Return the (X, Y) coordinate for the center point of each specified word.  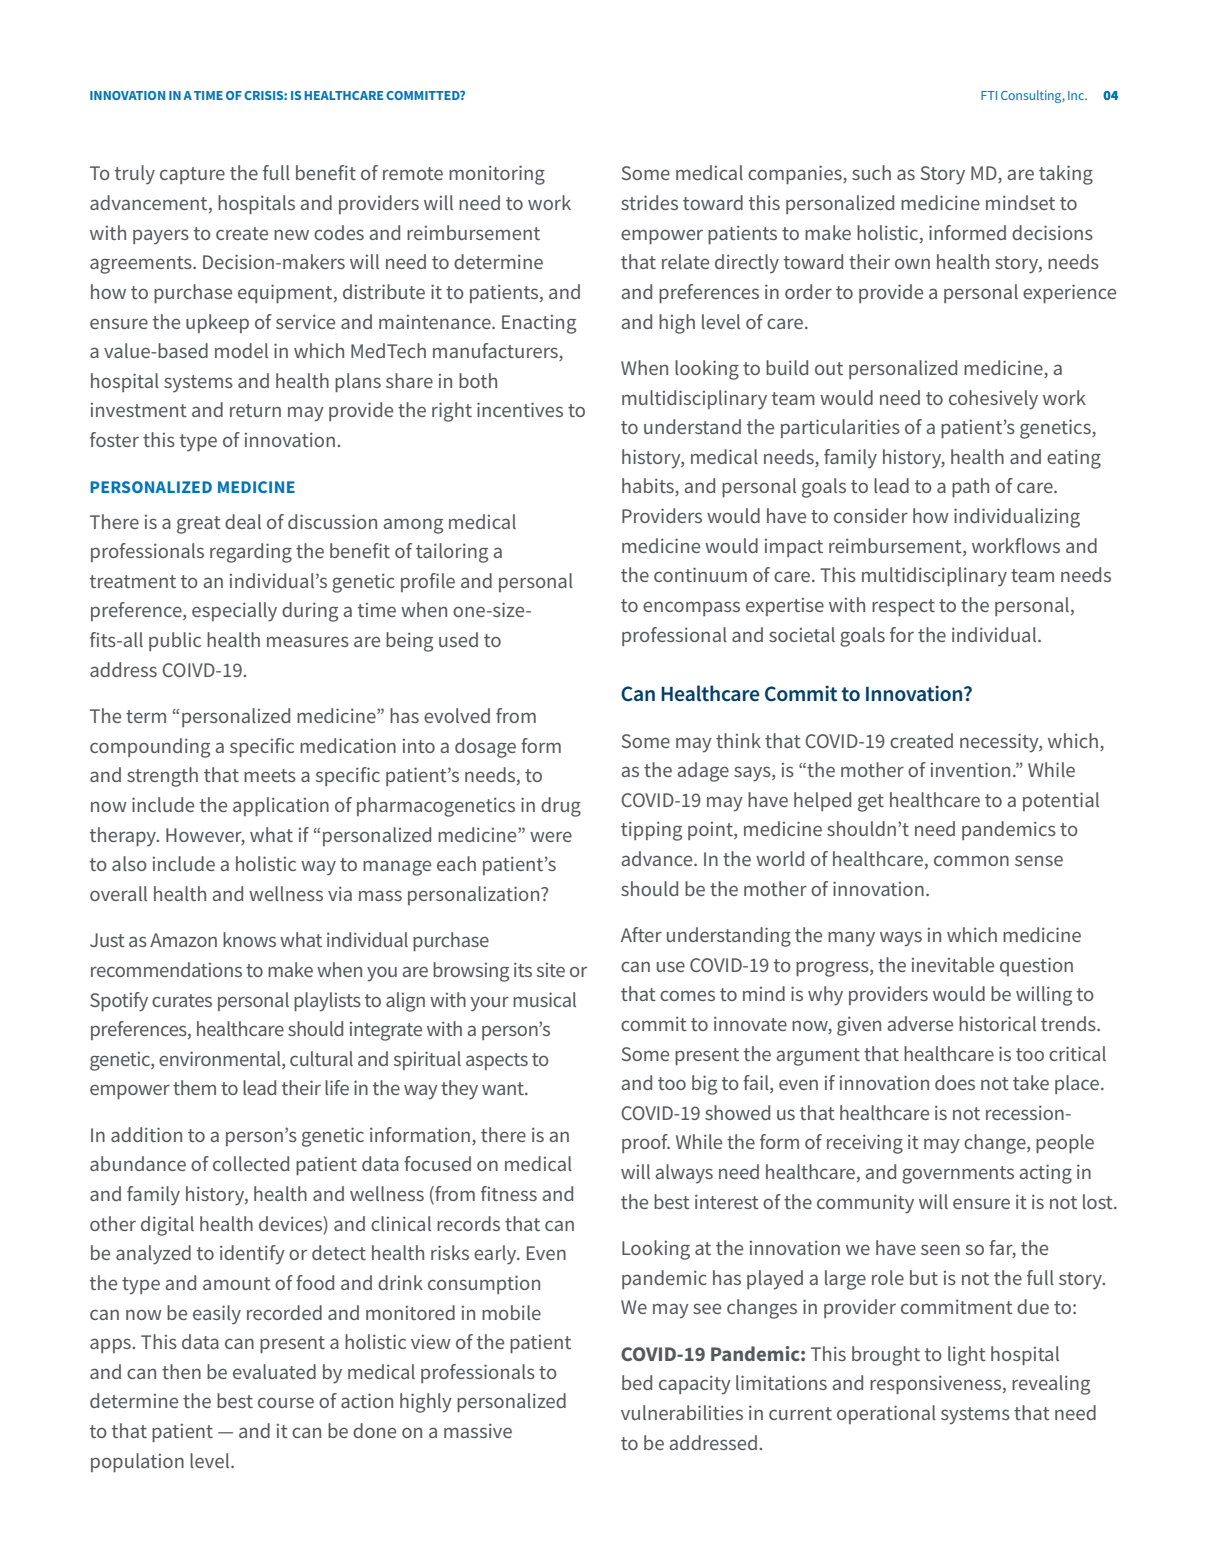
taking (1066, 175)
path (970, 487)
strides (649, 202)
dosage (485, 748)
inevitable (953, 964)
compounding (150, 748)
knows (249, 939)
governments (958, 1175)
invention (970, 769)
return (255, 410)
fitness (509, 1193)
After (641, 934)
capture (192, 175)
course (286, 1402)
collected (251, 1163)
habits (649, 487)
